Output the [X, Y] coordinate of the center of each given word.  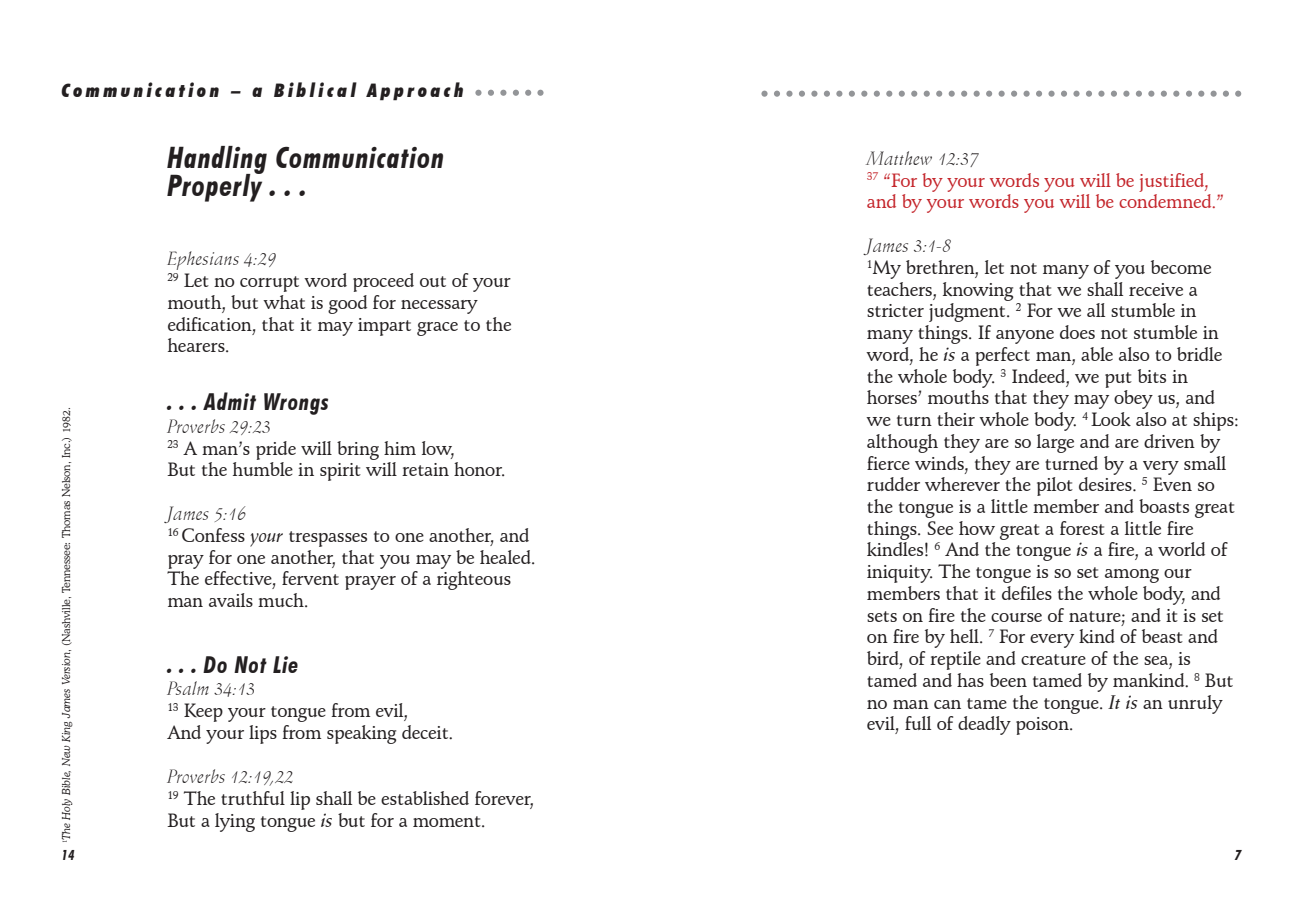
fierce [888, 463]
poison [1043, 726]
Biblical [315, 89]
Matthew [899, 158]
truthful [253, 798]
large [1055, 443]
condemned [1166, 201]
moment [448, 821]
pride [276, 450]
